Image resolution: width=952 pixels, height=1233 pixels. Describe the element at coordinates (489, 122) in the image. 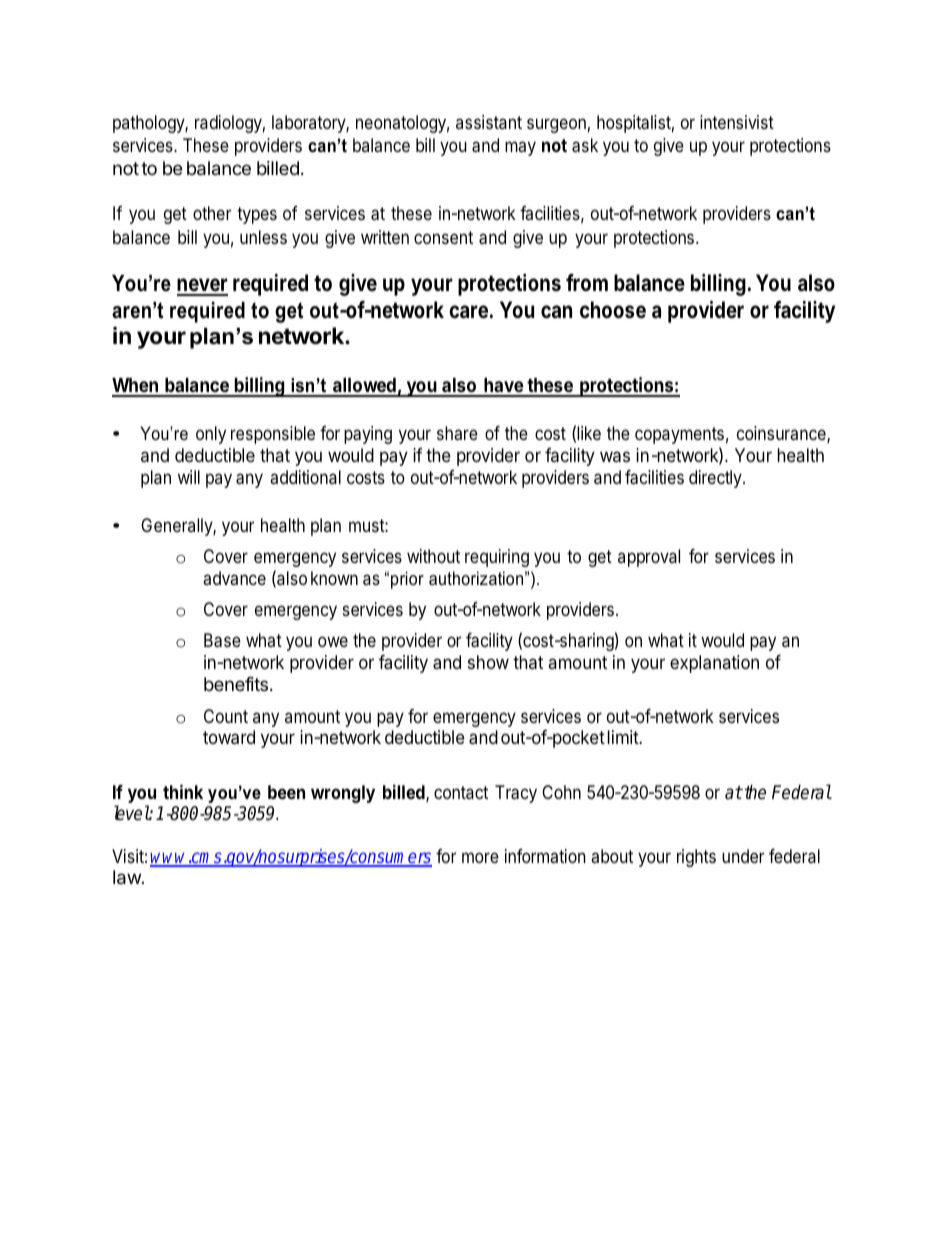

I see `assistant` at that location.
